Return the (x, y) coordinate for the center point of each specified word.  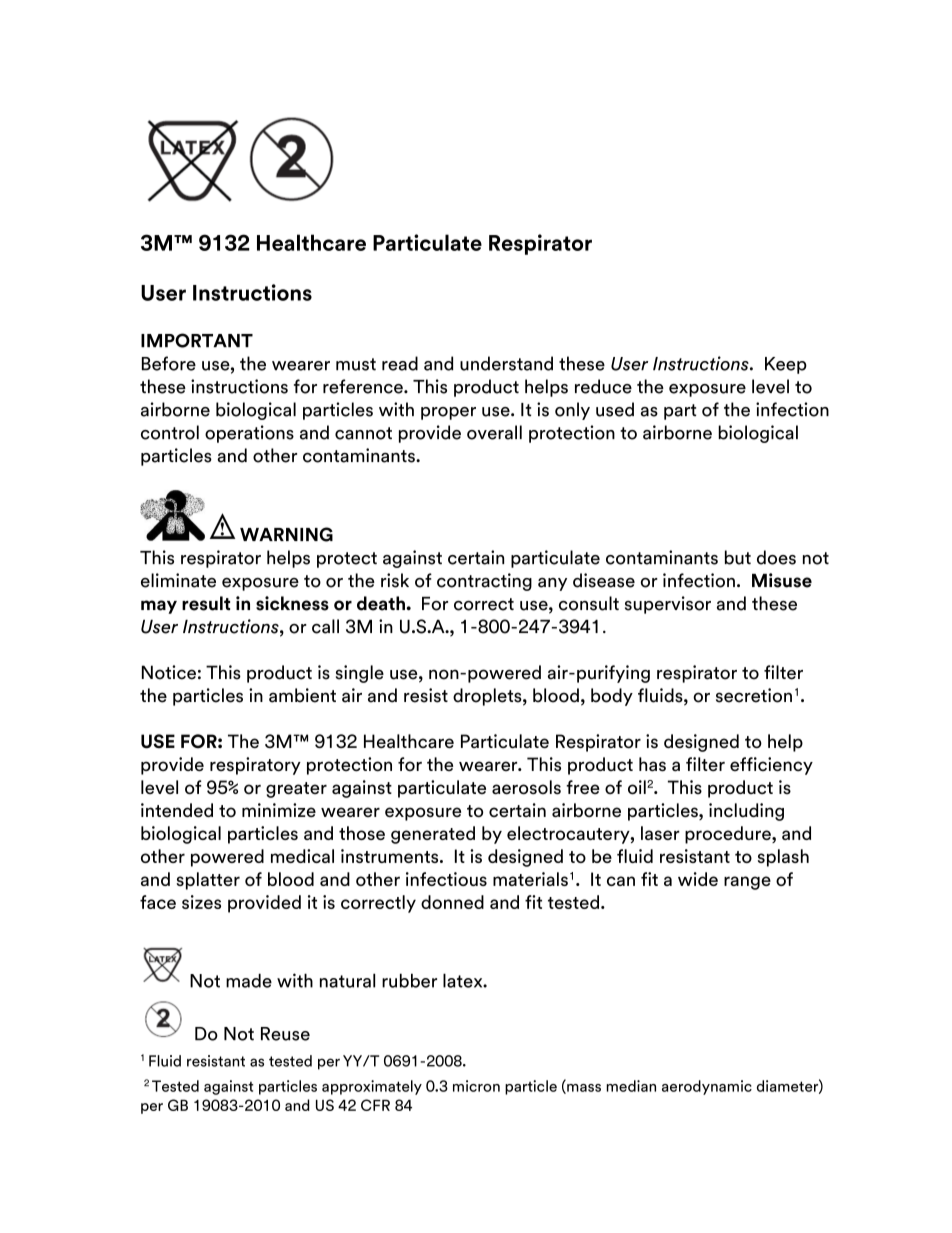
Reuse (285, 1034)
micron (476, 1086)
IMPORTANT (197, 340)
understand (506, 363)
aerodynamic (707, 1087)
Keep (786, 365)
